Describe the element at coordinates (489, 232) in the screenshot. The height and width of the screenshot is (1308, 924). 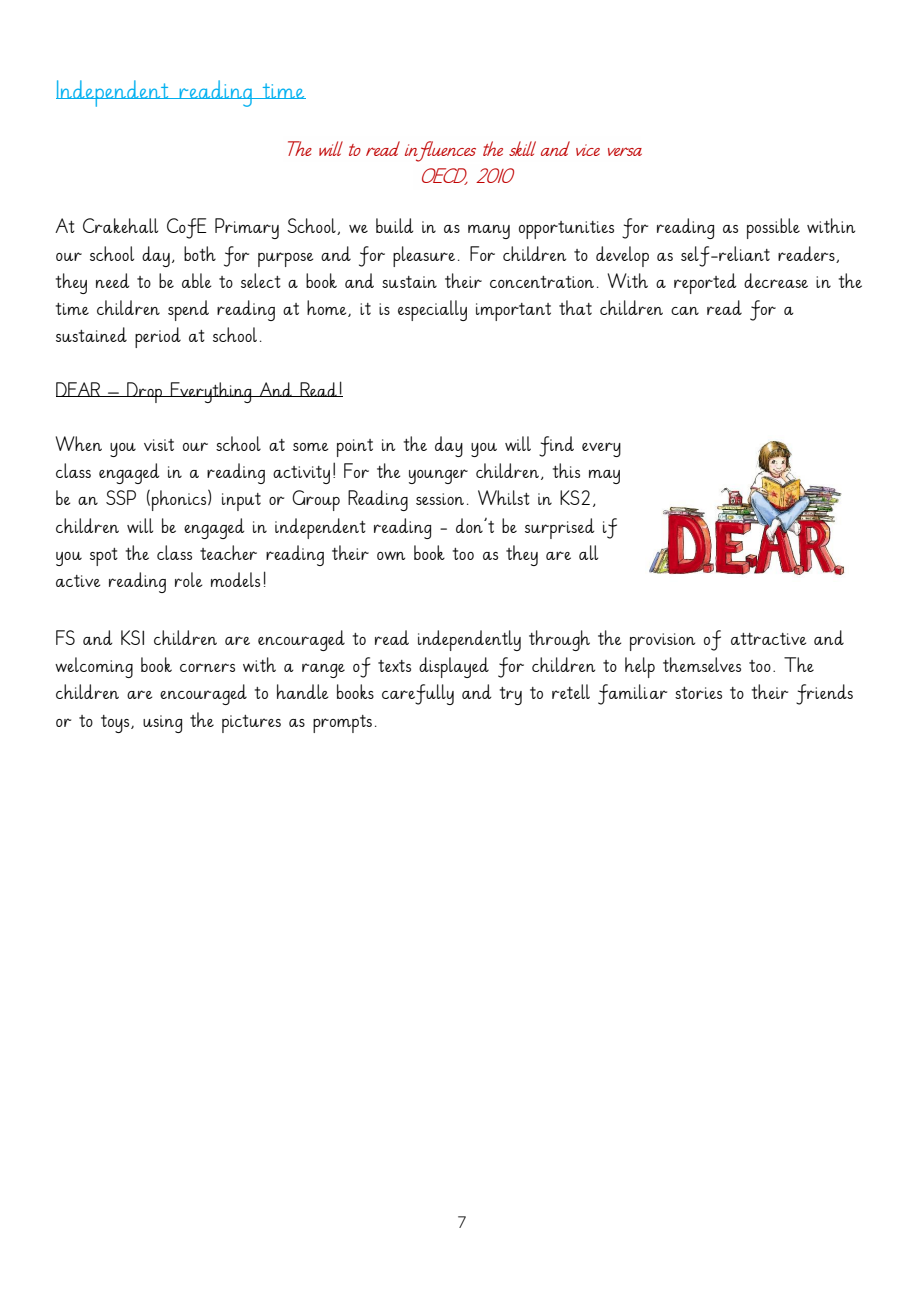
I see `many` at that location.
